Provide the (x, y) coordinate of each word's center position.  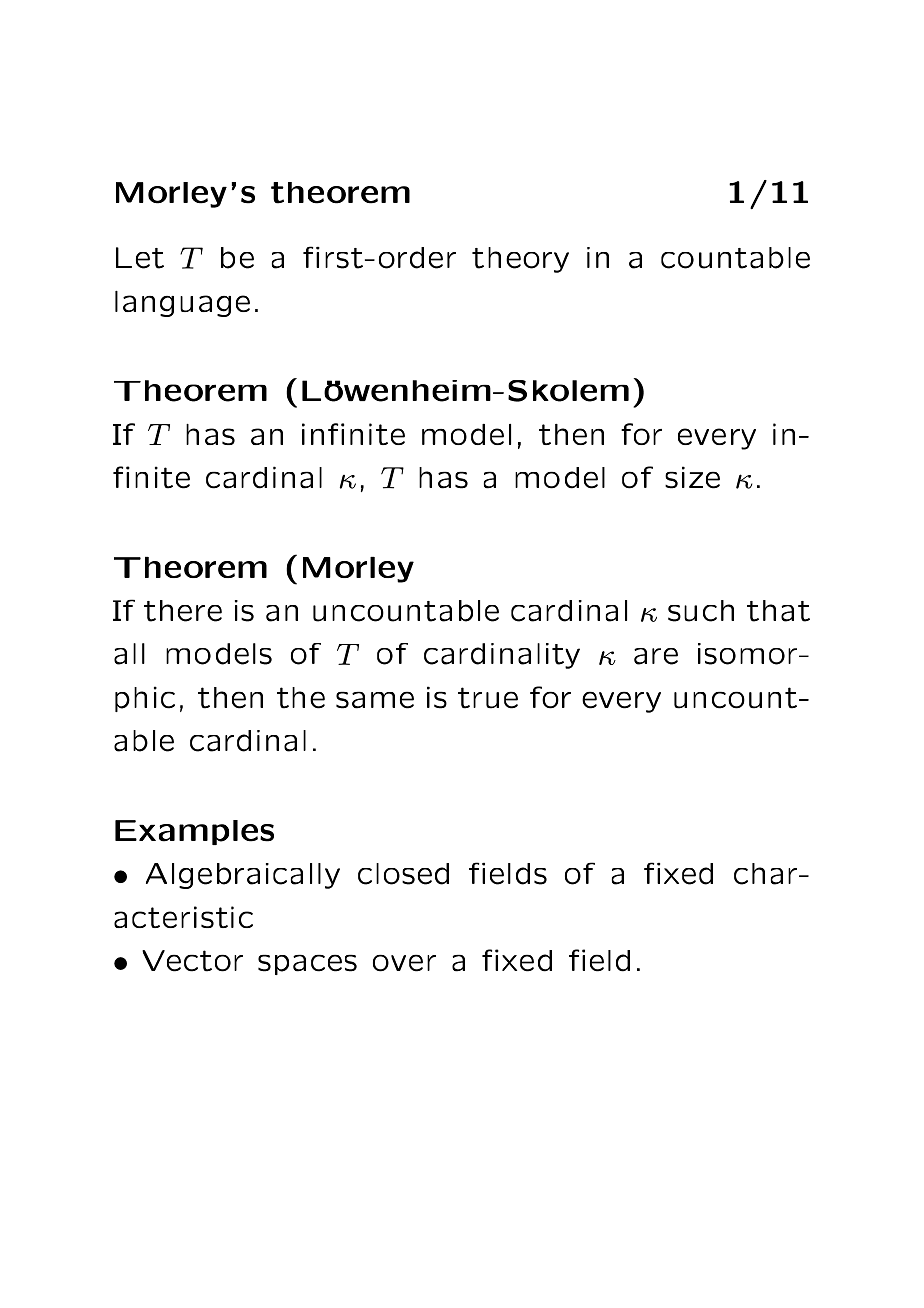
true (488, 698)
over (404, 963)
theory (520, 260)
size (692, 477)
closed (403, 874)
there (183, 611)
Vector (192, 961)
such (701, 611)
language (182, 304)
